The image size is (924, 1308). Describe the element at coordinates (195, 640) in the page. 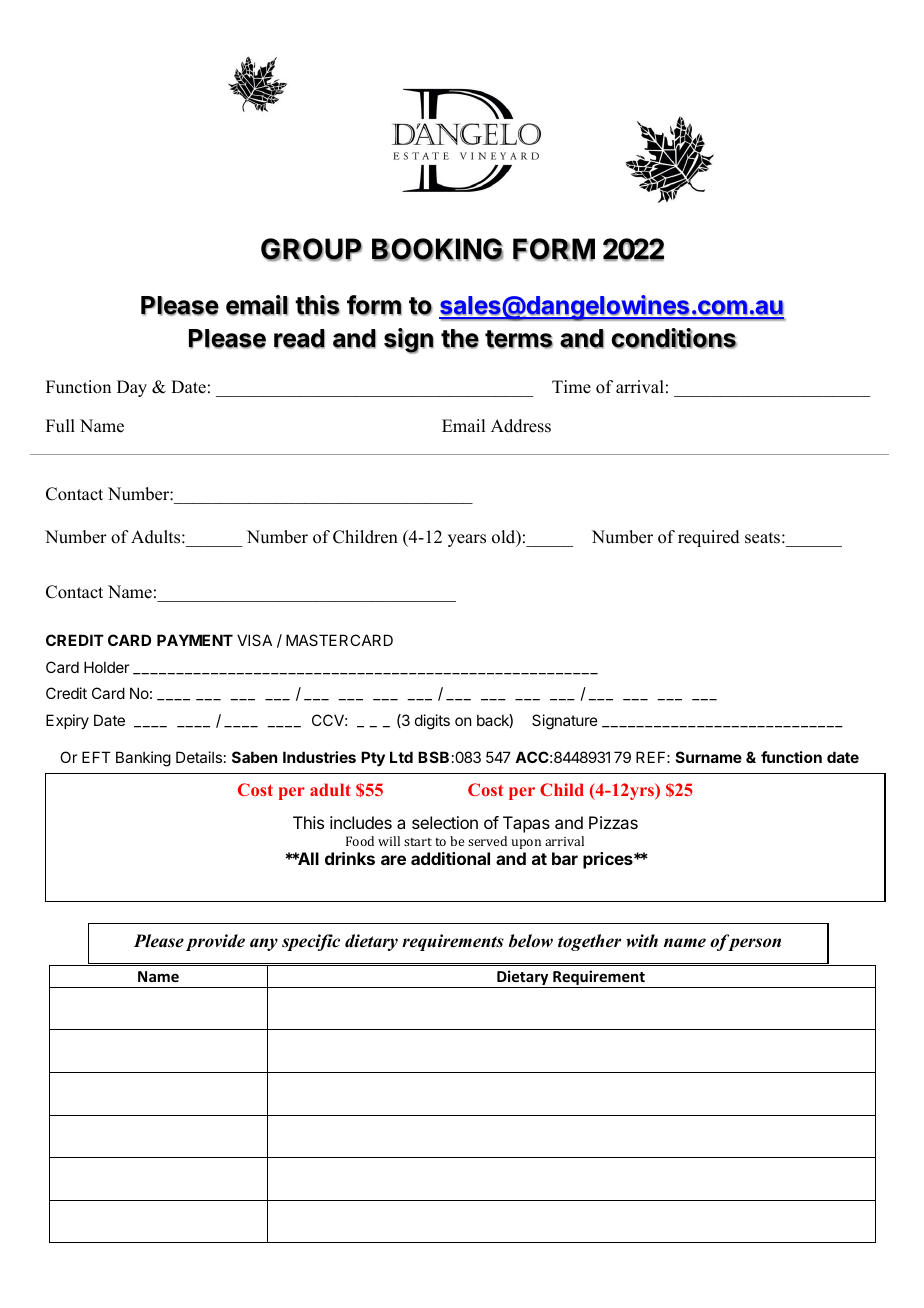

I see `PAYMENT` at that location.
